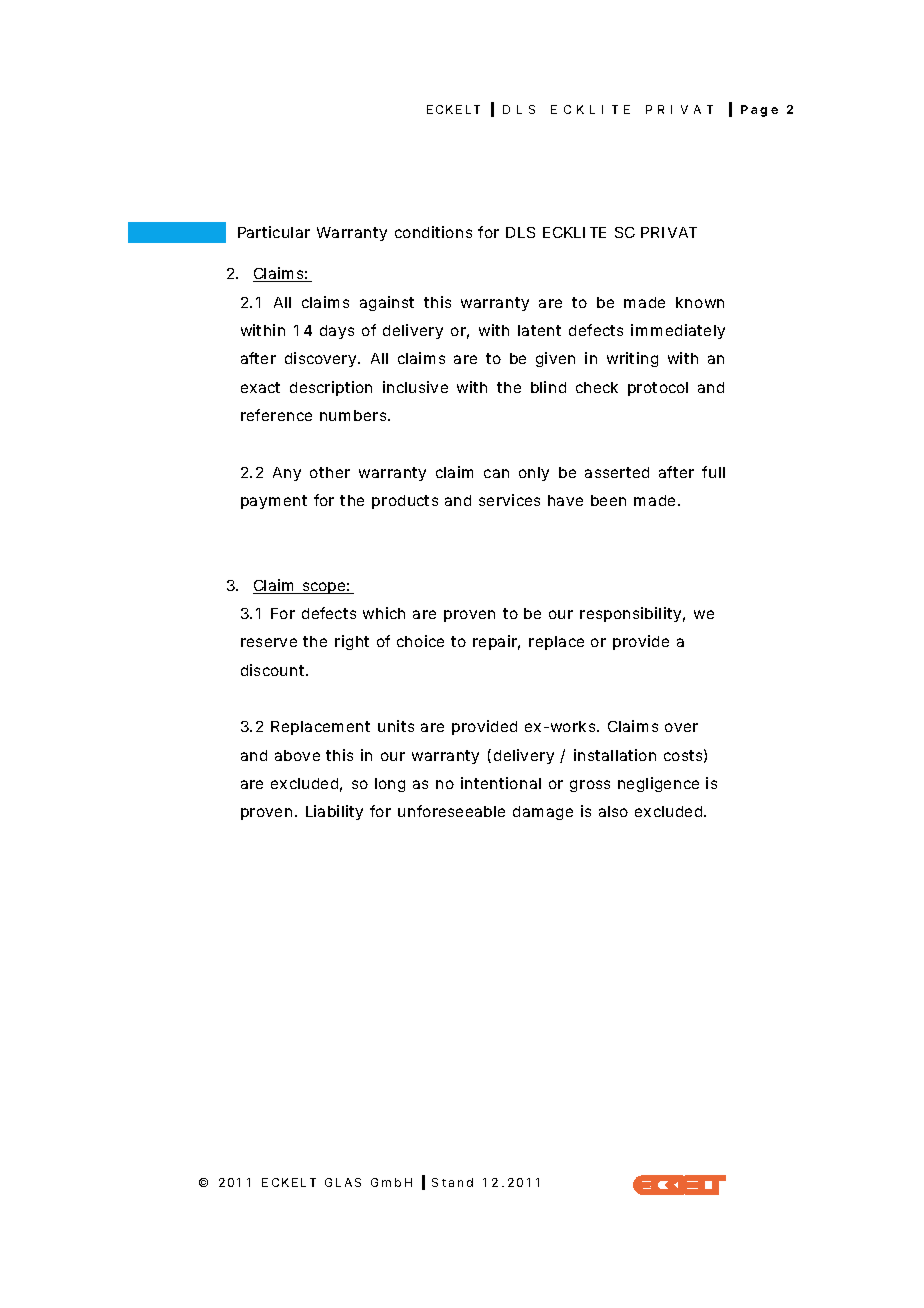 Image resolution: width=924 pixels, height=1308 pixels. I want to click on full, so click(713, 472).
